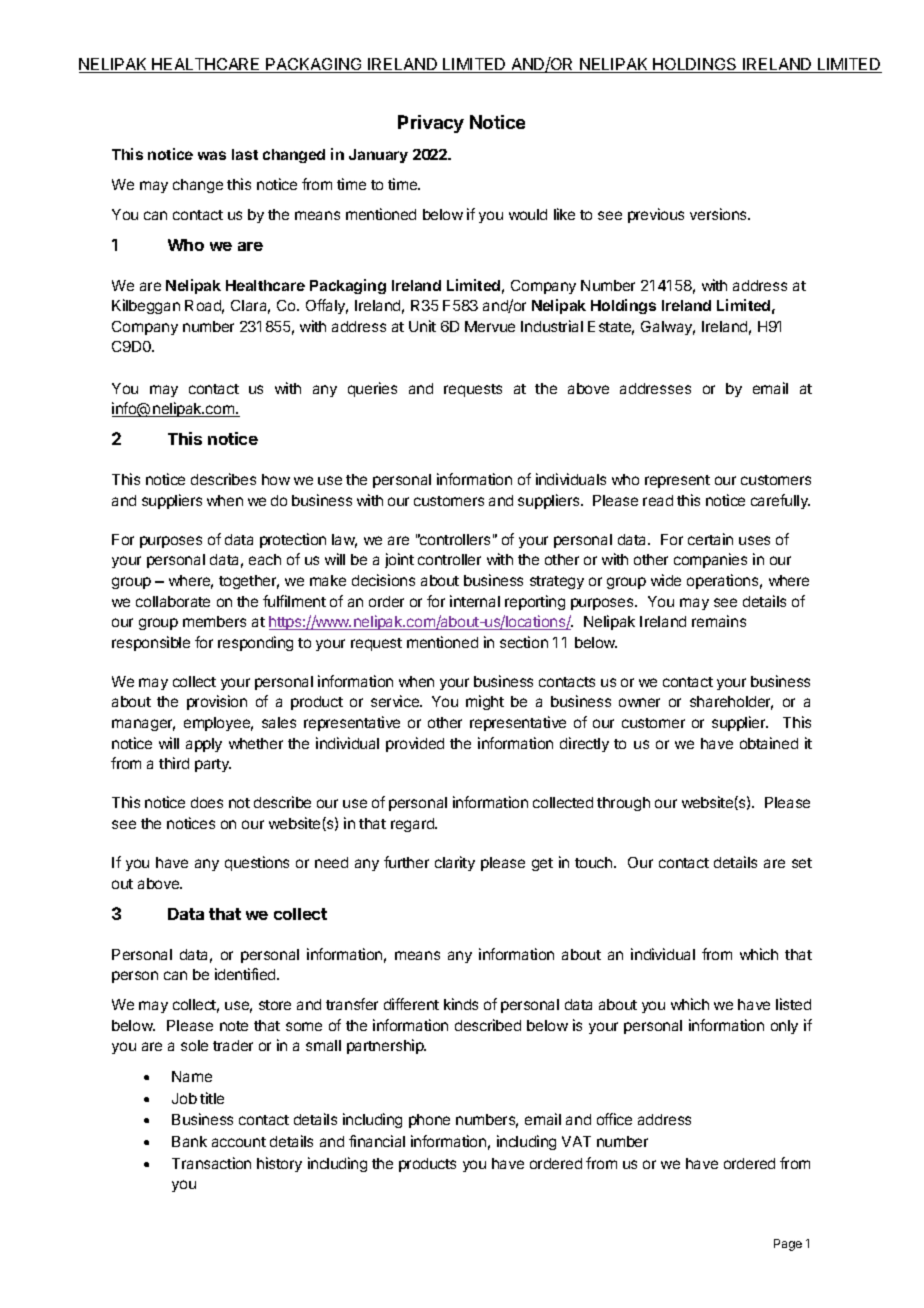 This document has height=1308, width=924. I want to click on might, so click(485, 702).
